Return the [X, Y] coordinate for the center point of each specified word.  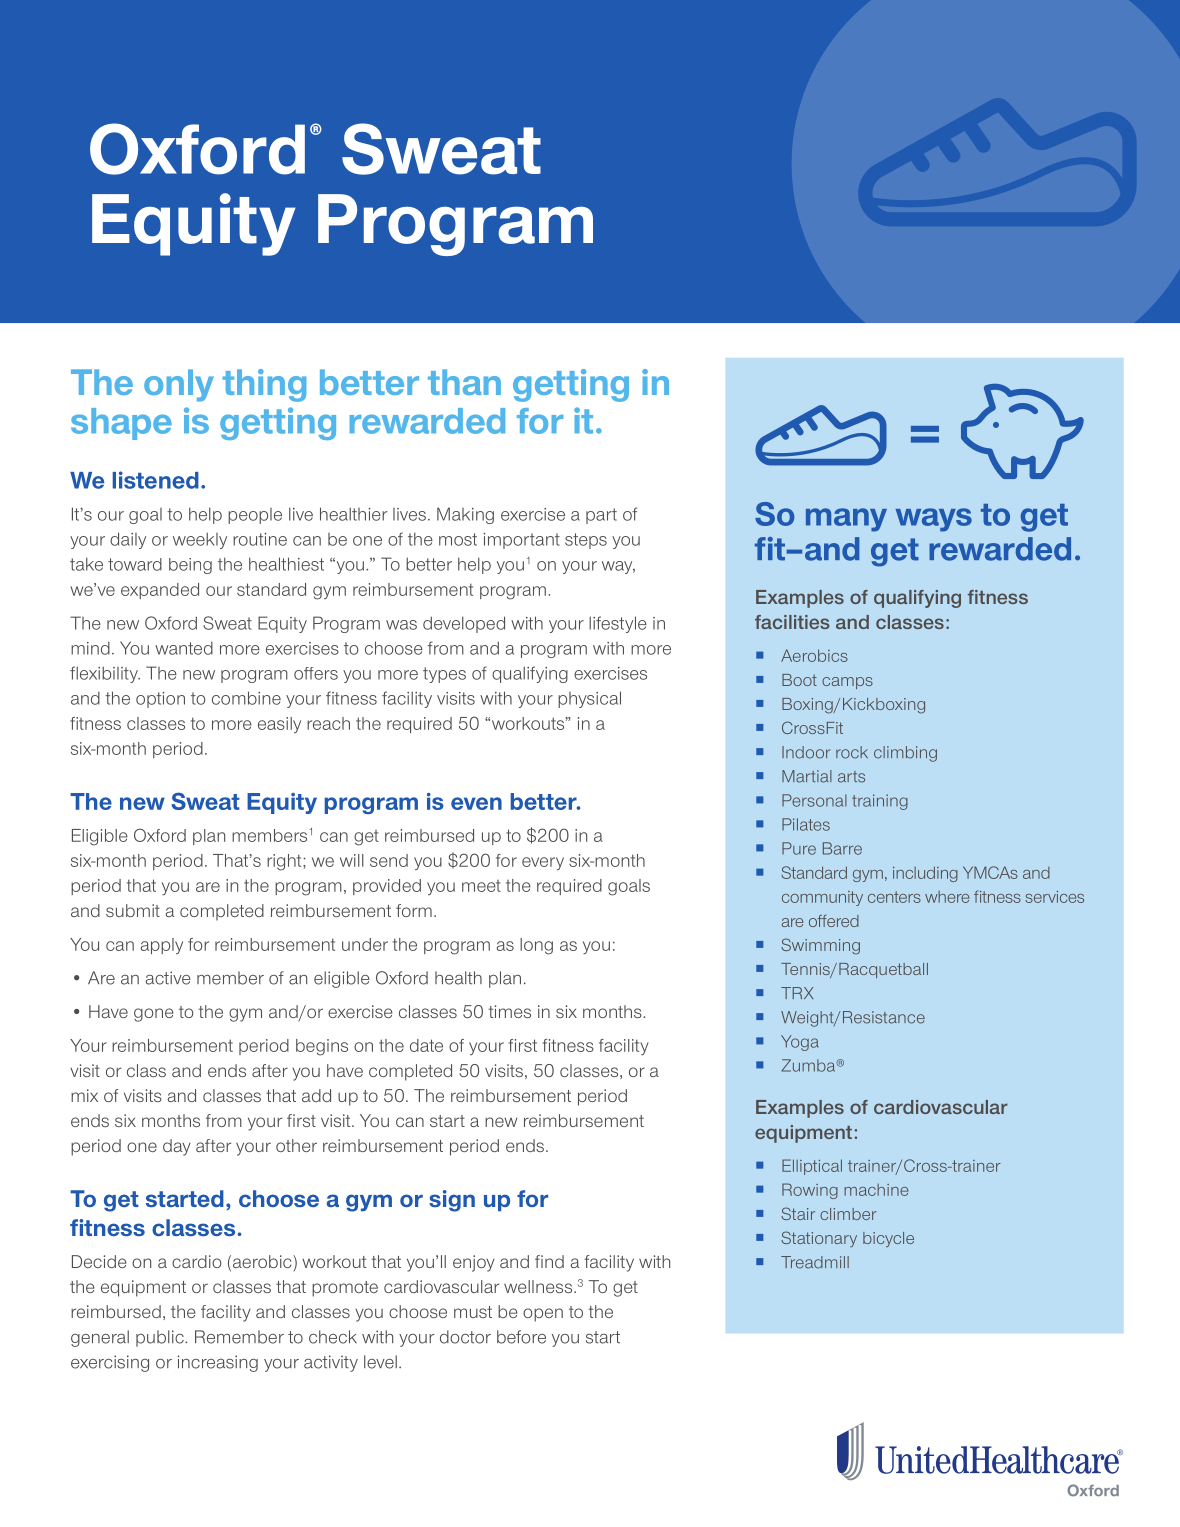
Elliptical [812, 1167]
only [179, 385]
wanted [184, 648]
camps [847, 683]
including [925, 874]
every [543, 863]
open [543, 1315]
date [426, 1045]
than [464, 382]
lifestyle [618, 624]
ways [934, 520]
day [177, 1147]
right [285, 862]
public [161, 1338]
